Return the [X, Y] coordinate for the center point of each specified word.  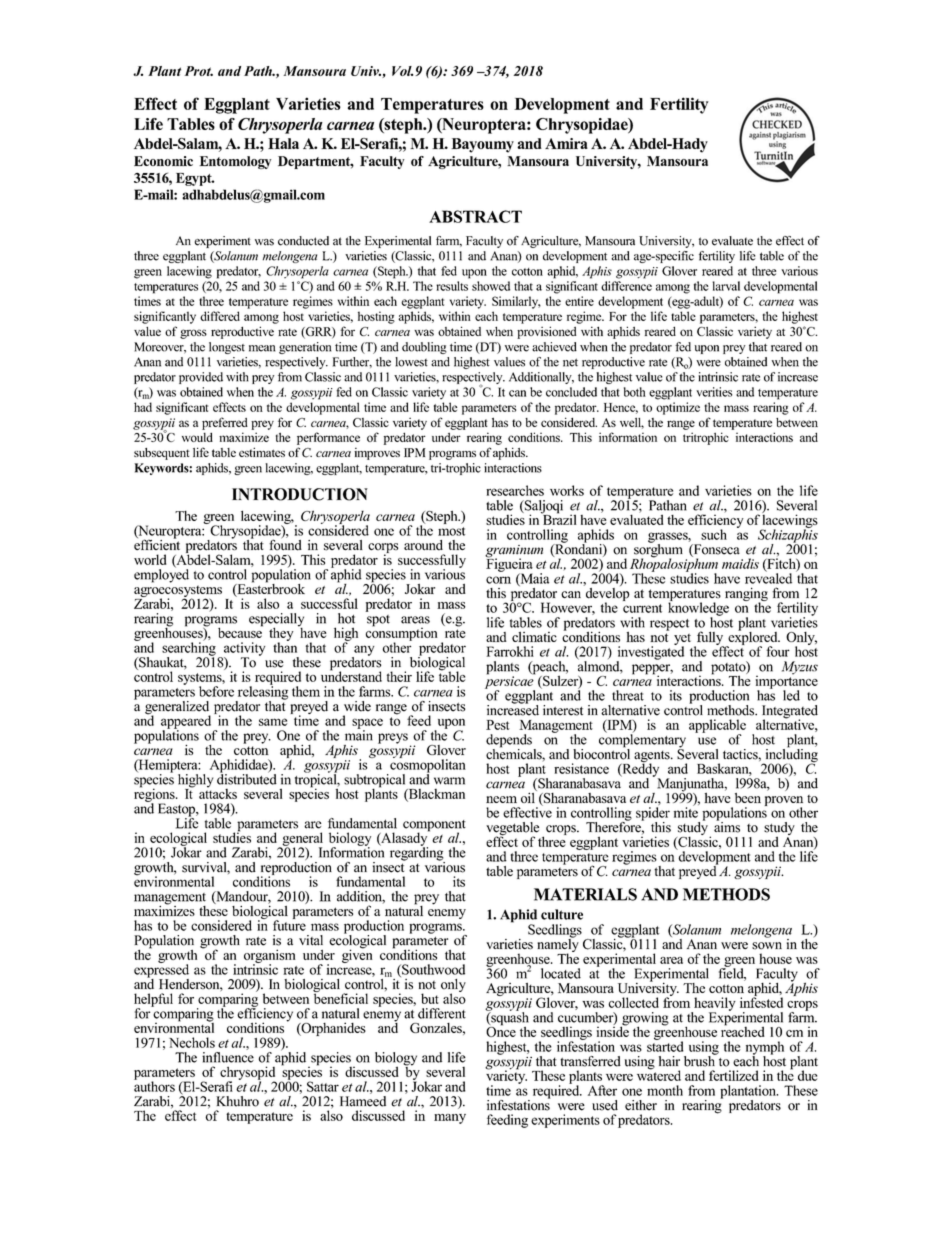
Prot [199, 71]
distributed [247, 778]
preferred [225, 423]
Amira [566, 143]
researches [515, 490]
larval [726, 286]
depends [509, 742]
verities [714, 392]
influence [228, 1057]
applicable [717, 727]
